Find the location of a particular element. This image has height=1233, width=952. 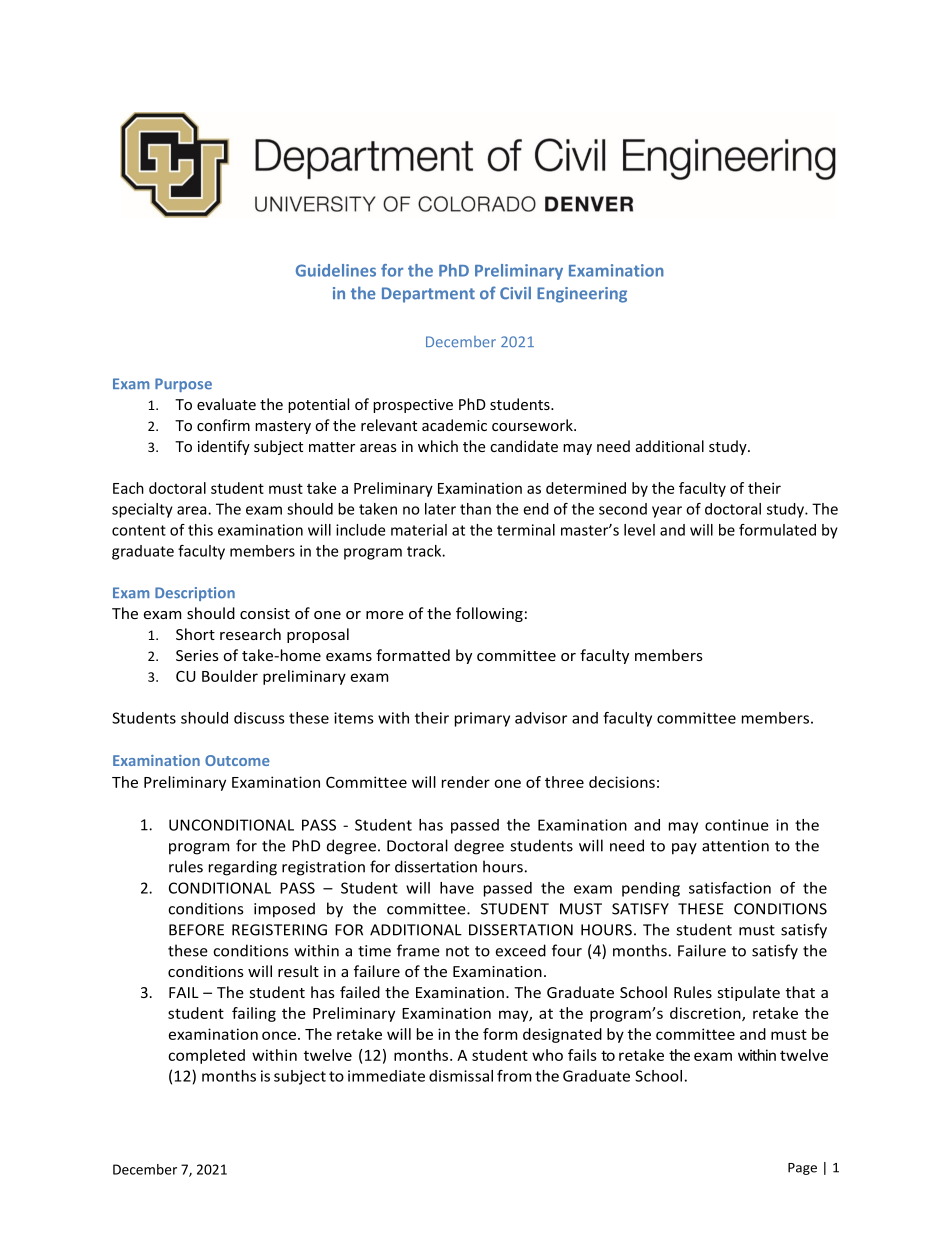

completed is located at coordinates (206, 1056).
